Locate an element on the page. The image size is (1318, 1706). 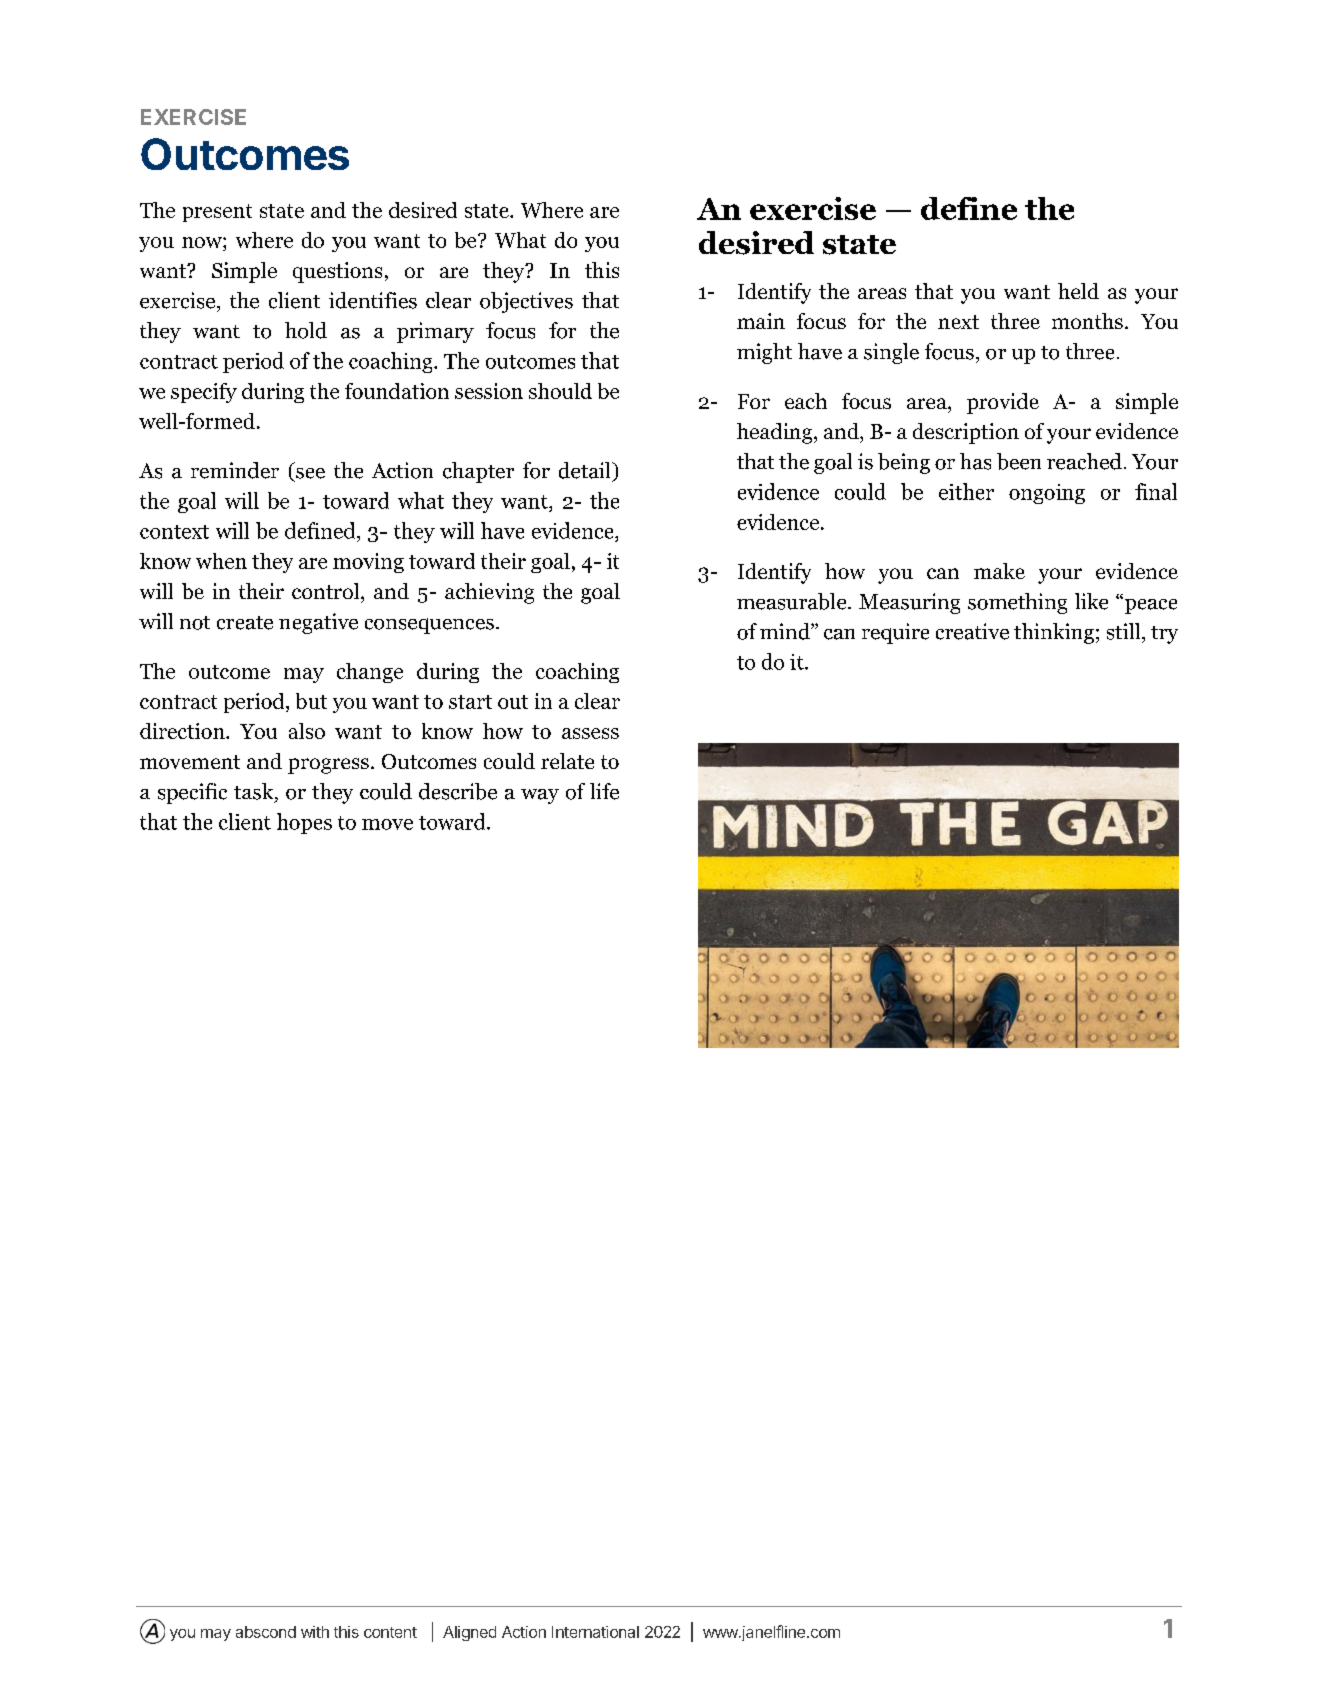
life is located at coordinates (604, 791).
